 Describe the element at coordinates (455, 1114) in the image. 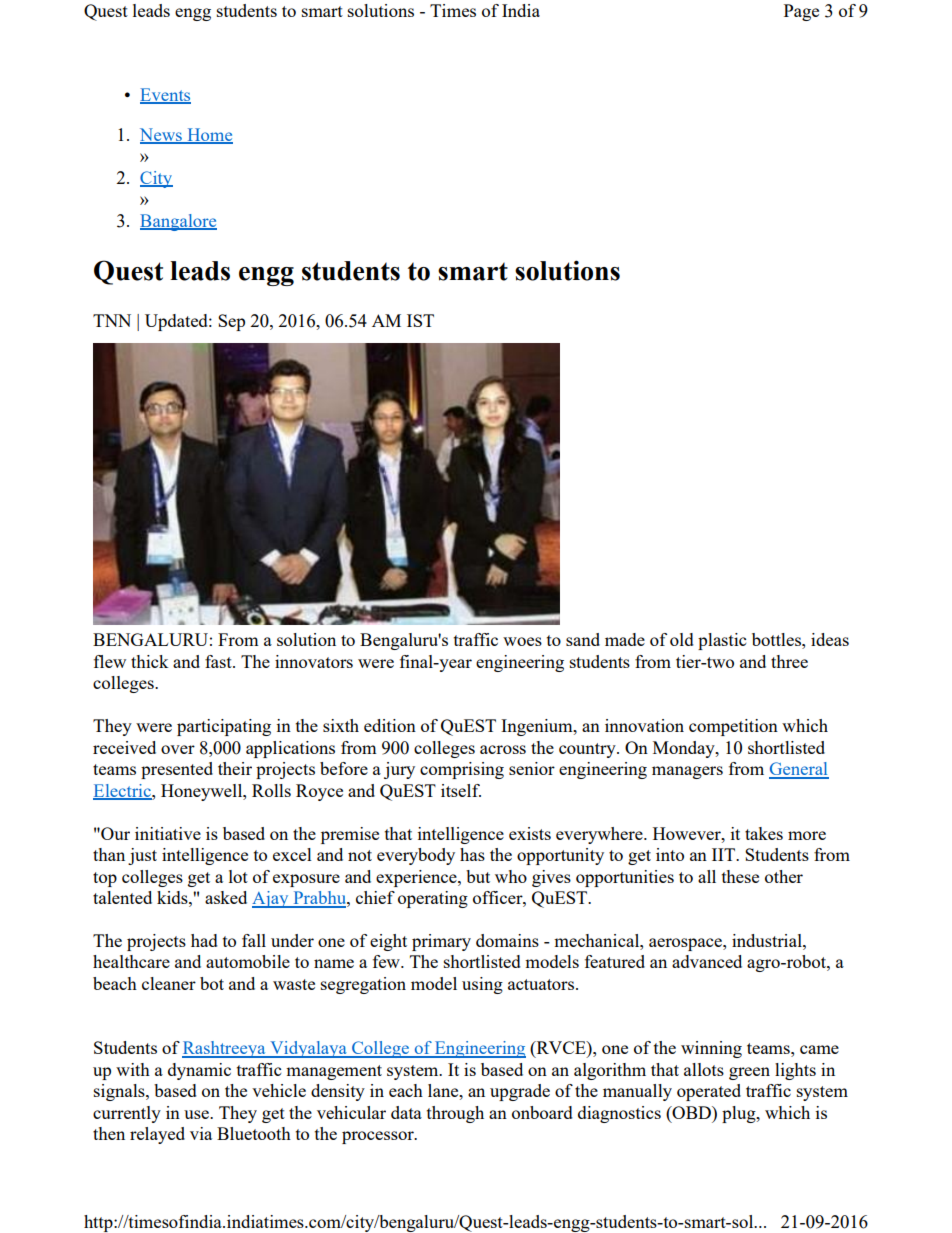

I see `through` at that location.
